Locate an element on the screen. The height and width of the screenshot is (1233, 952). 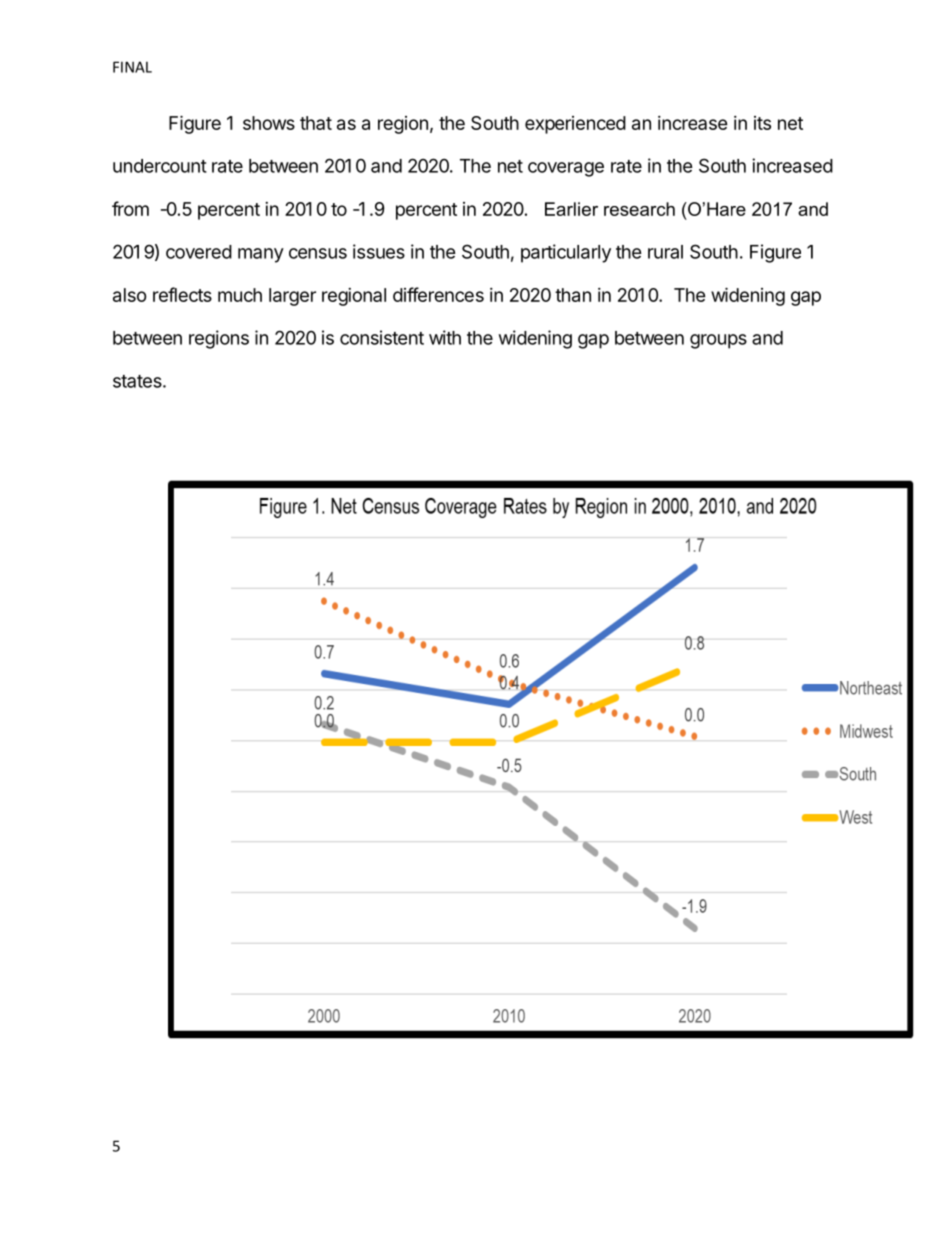
groups is located at coordinates (718, 341).
